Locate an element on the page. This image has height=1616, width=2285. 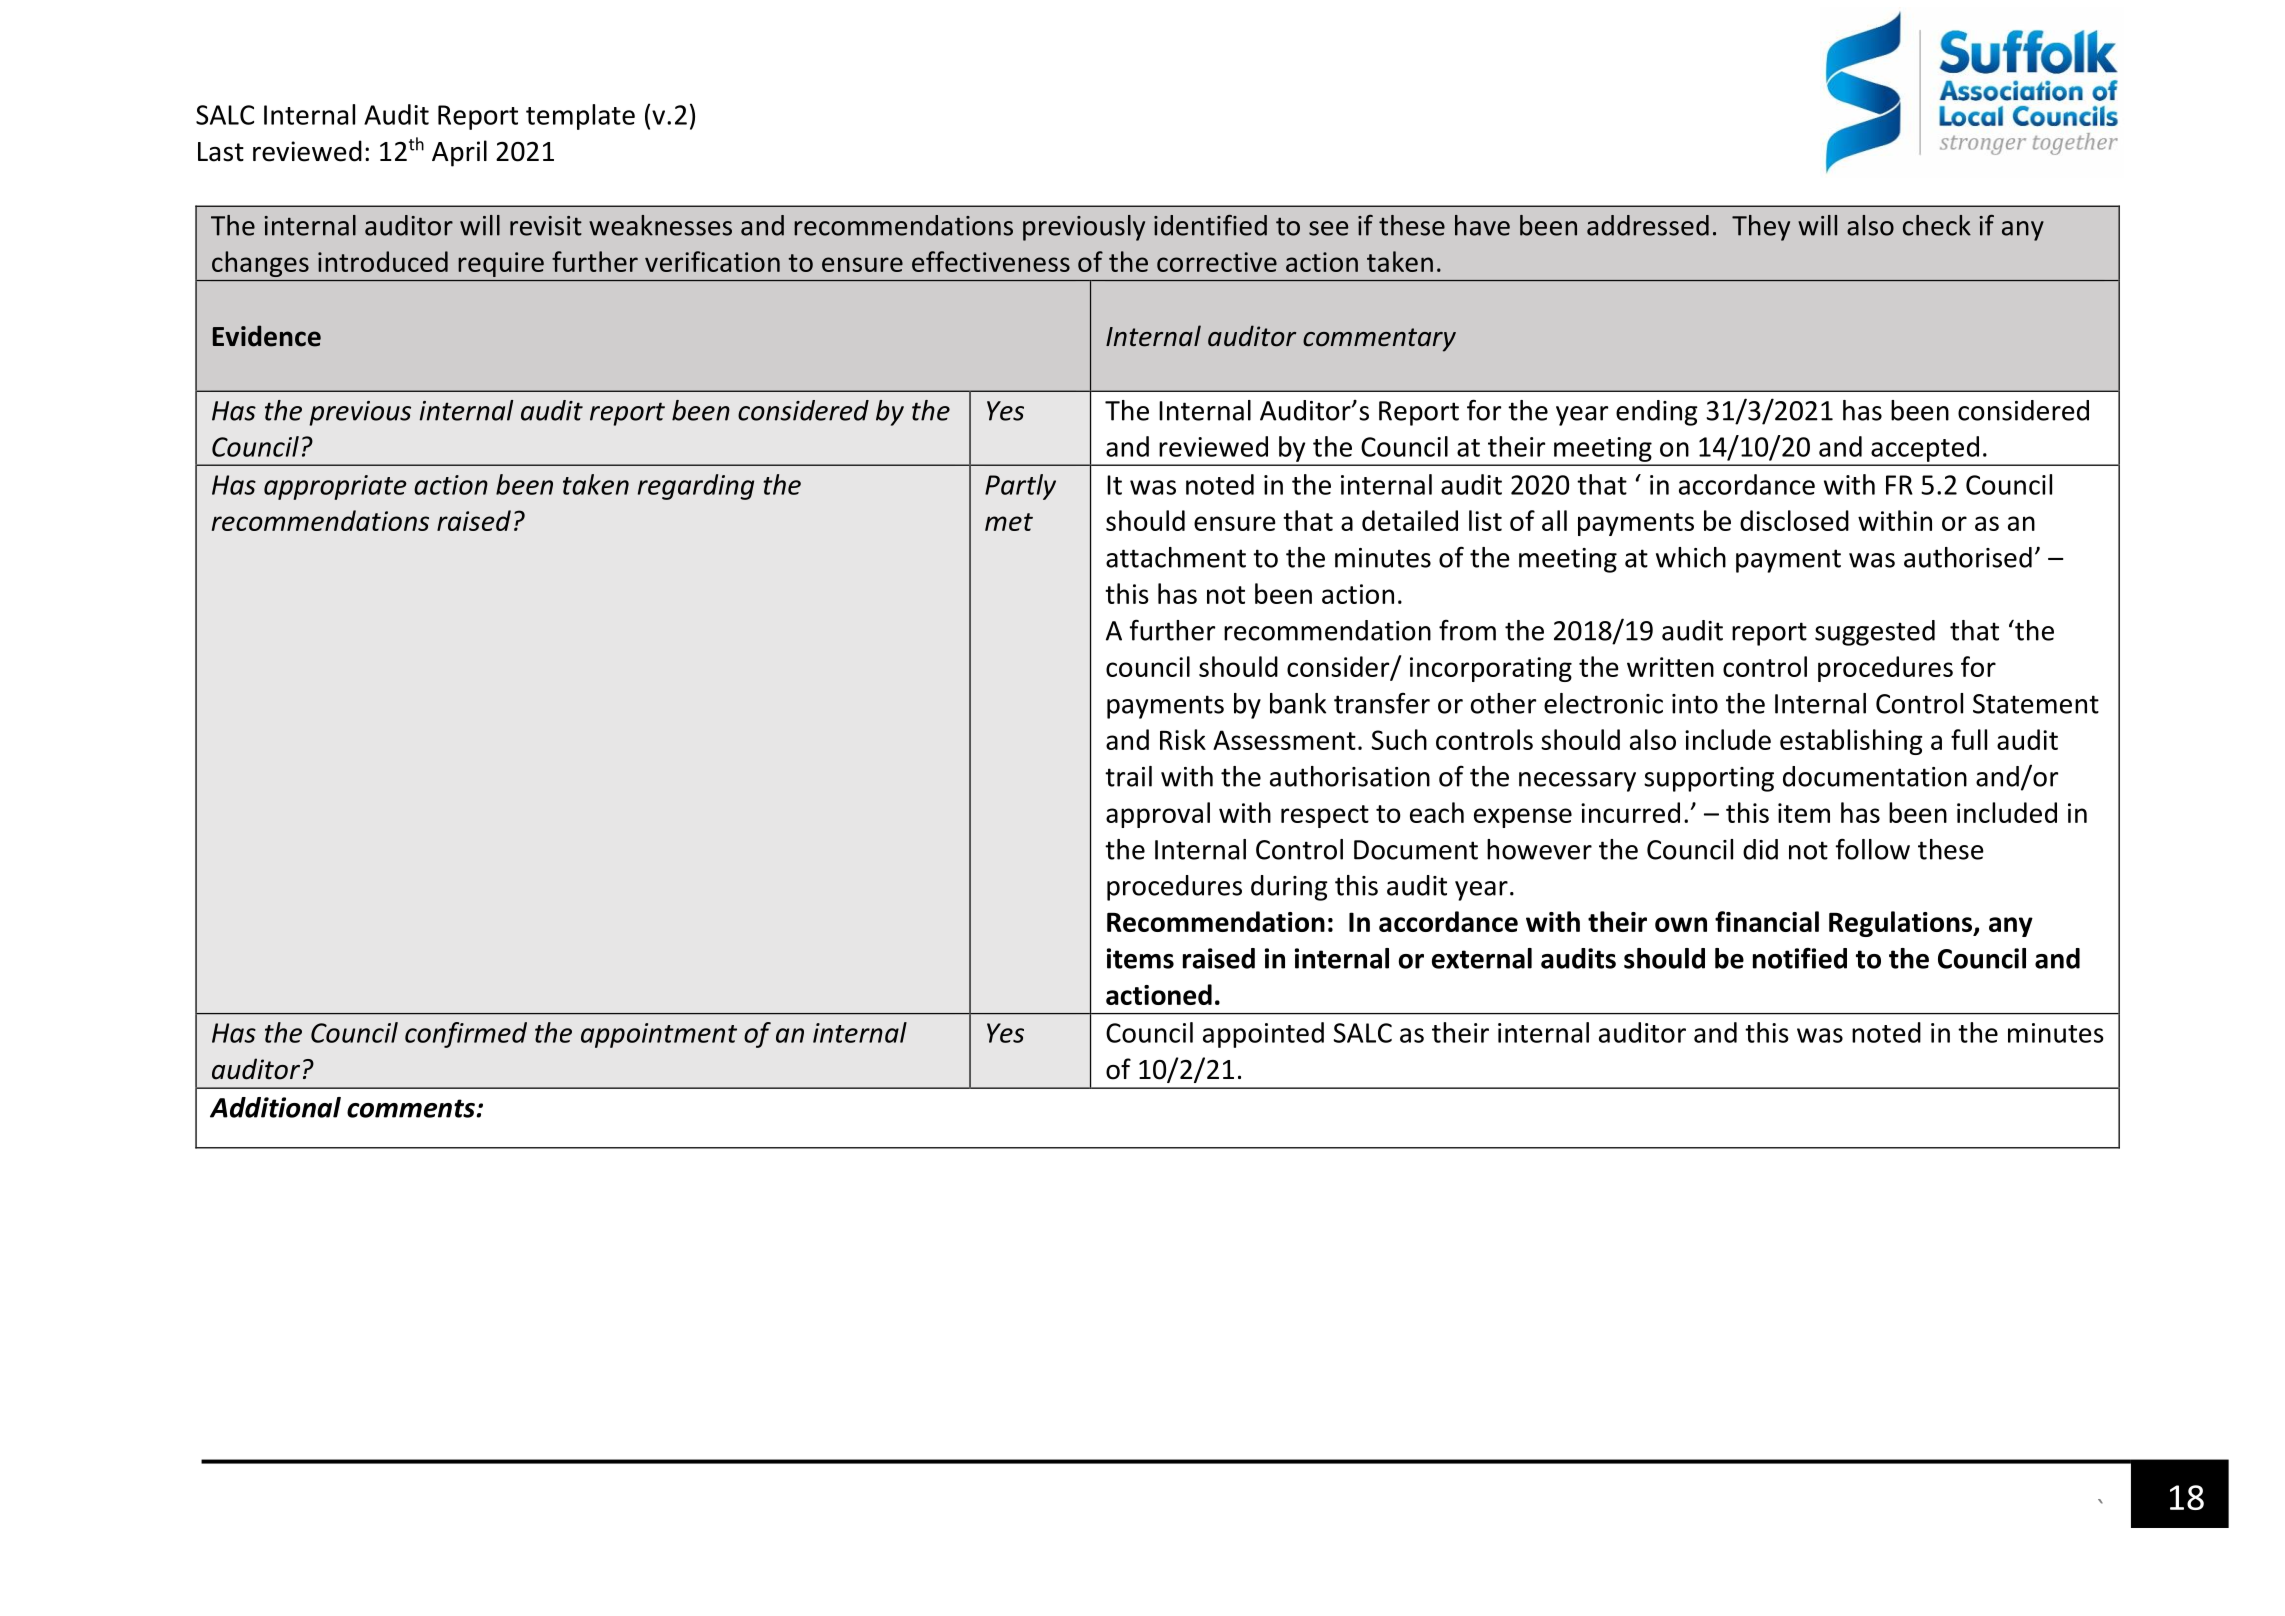
April is located at coordinates (459, 153).
